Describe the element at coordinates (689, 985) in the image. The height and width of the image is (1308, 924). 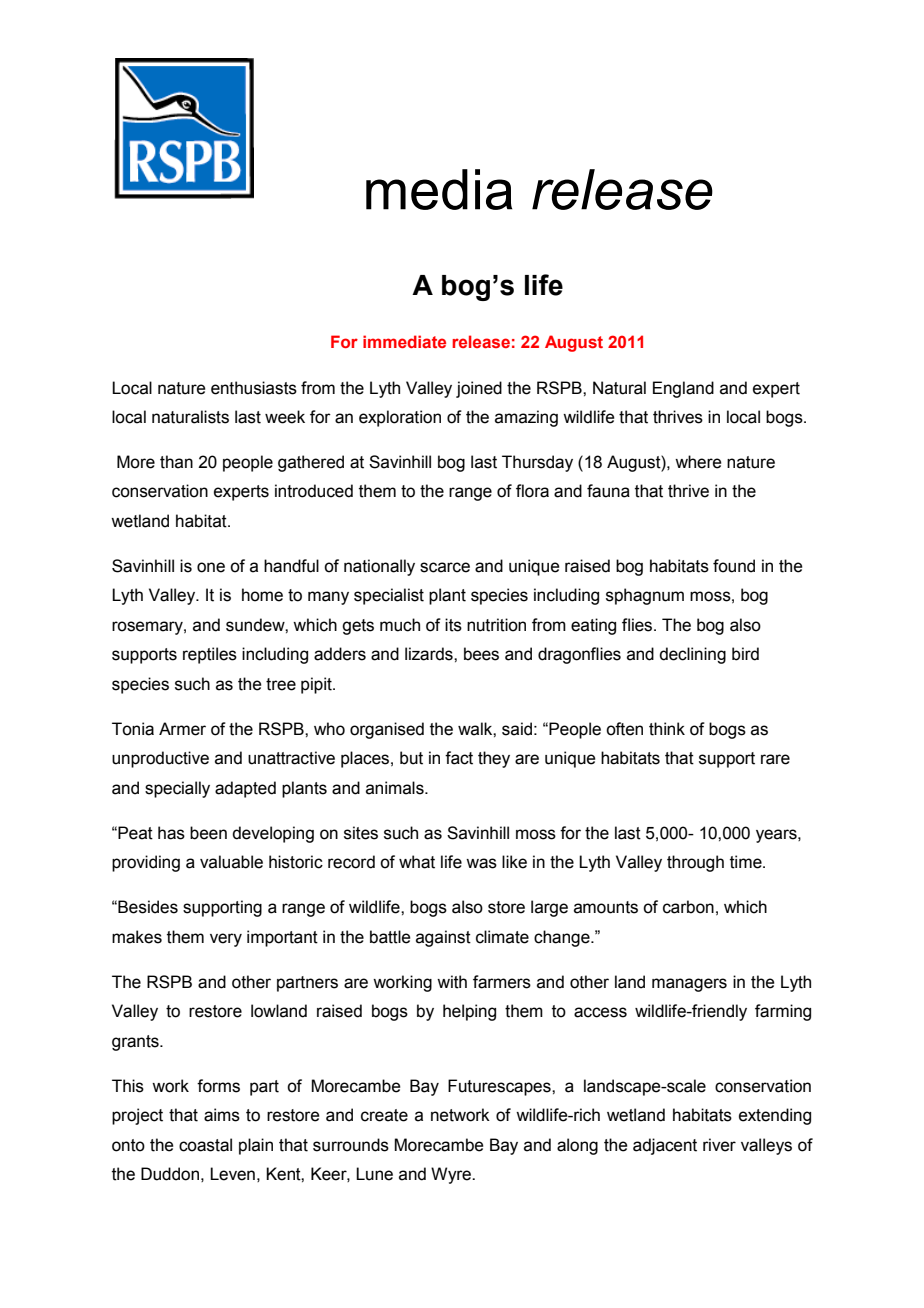
I see `managers` at that location.
